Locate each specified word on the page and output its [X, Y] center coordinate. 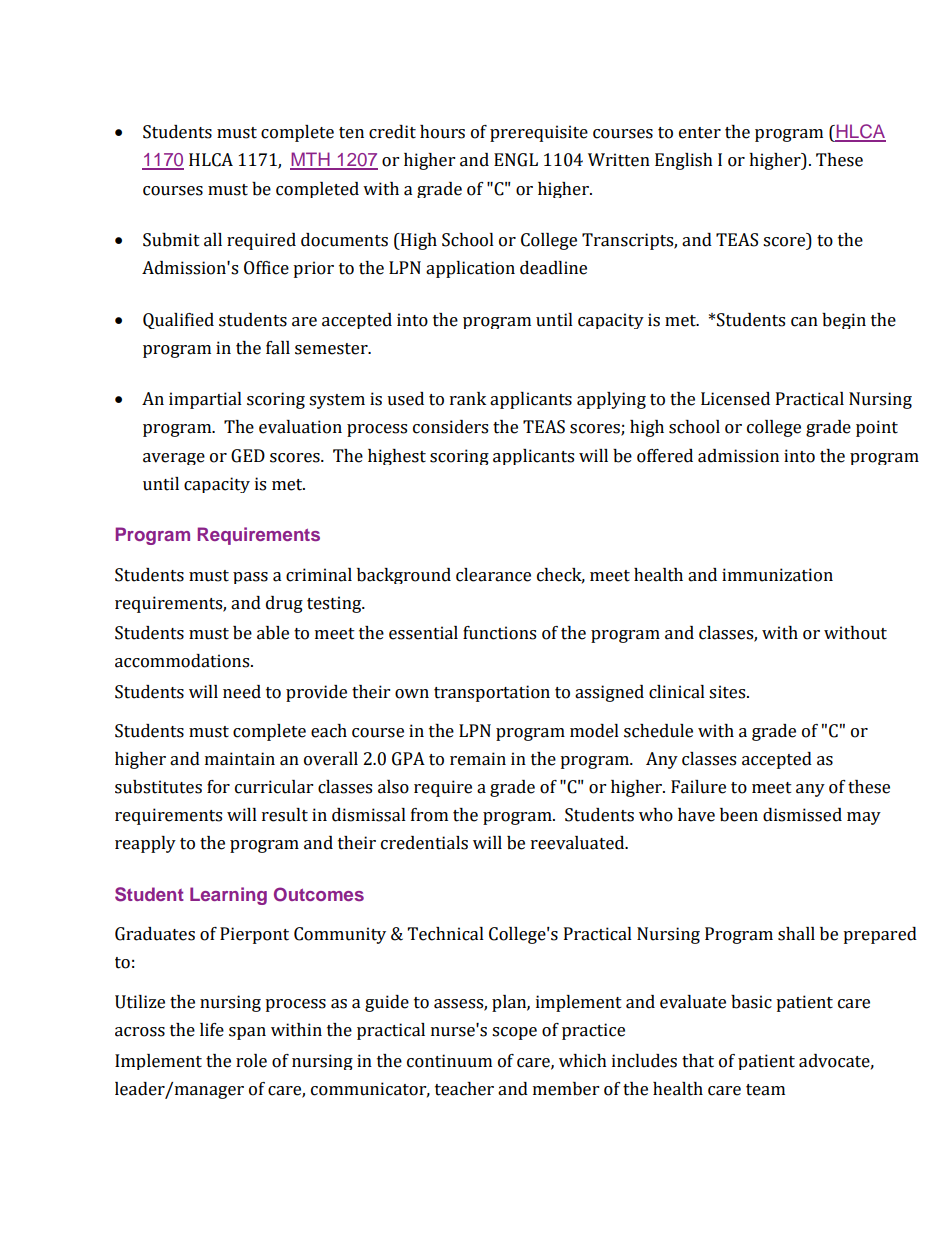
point [877, 428]
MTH [311, 160]
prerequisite [539, 133]
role [251, 1061]
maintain [240, 759]
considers [450, 427]
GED [248, 456]
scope [514, 1033]
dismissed [802, 815]
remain [478, 759]
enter [700, 133]
